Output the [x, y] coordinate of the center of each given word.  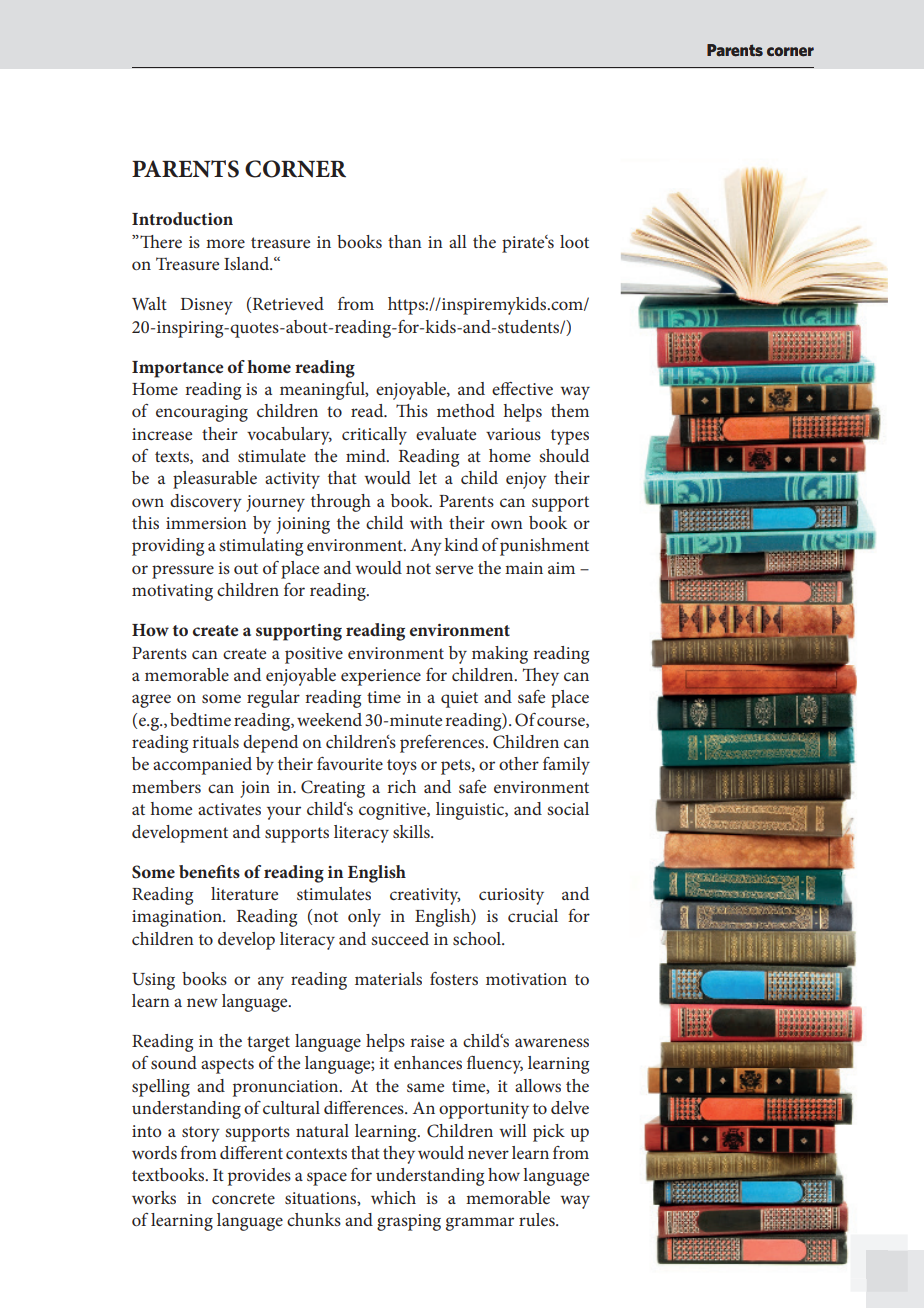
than [405, 241]
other [519, 763]
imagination [178, 918]
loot [574, 241]
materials [388, 978]
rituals [215, 741]
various [513, 434]
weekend [329, 719]
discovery [206, 503]
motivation [526, 979]
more [225, 243]
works [154, 1197]
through [341, 503]
